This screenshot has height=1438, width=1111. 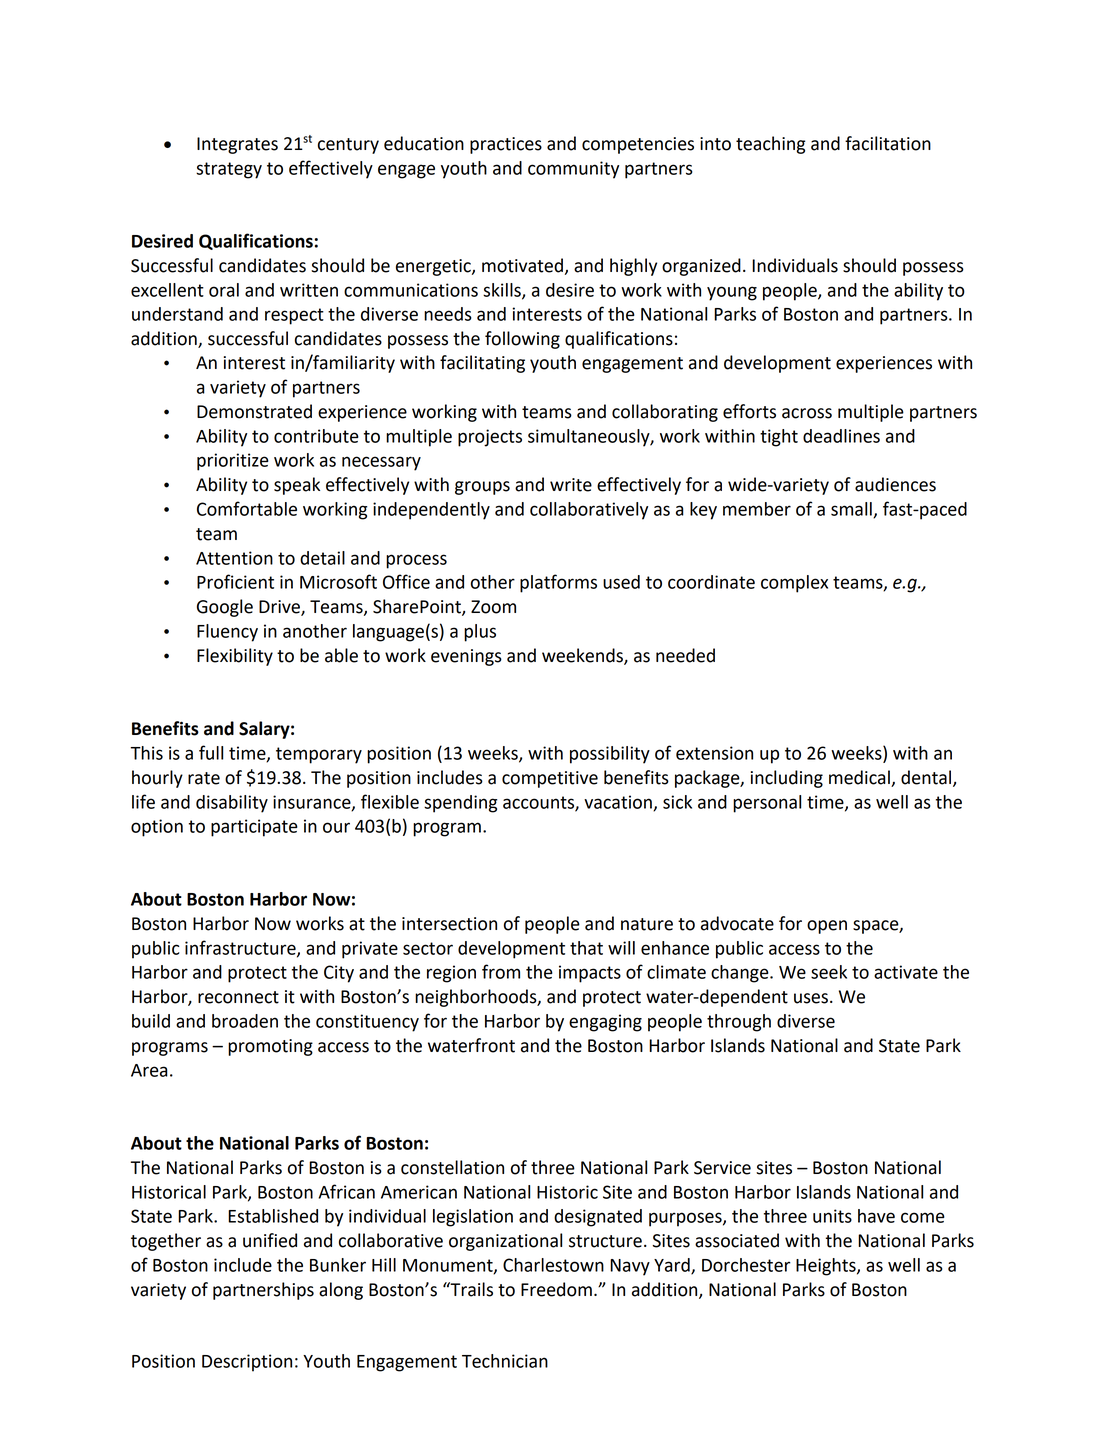 What do you see at coordinates (827, 1267) in the screenshot?
I see `Heights` at bounding box center [827, 1267].
